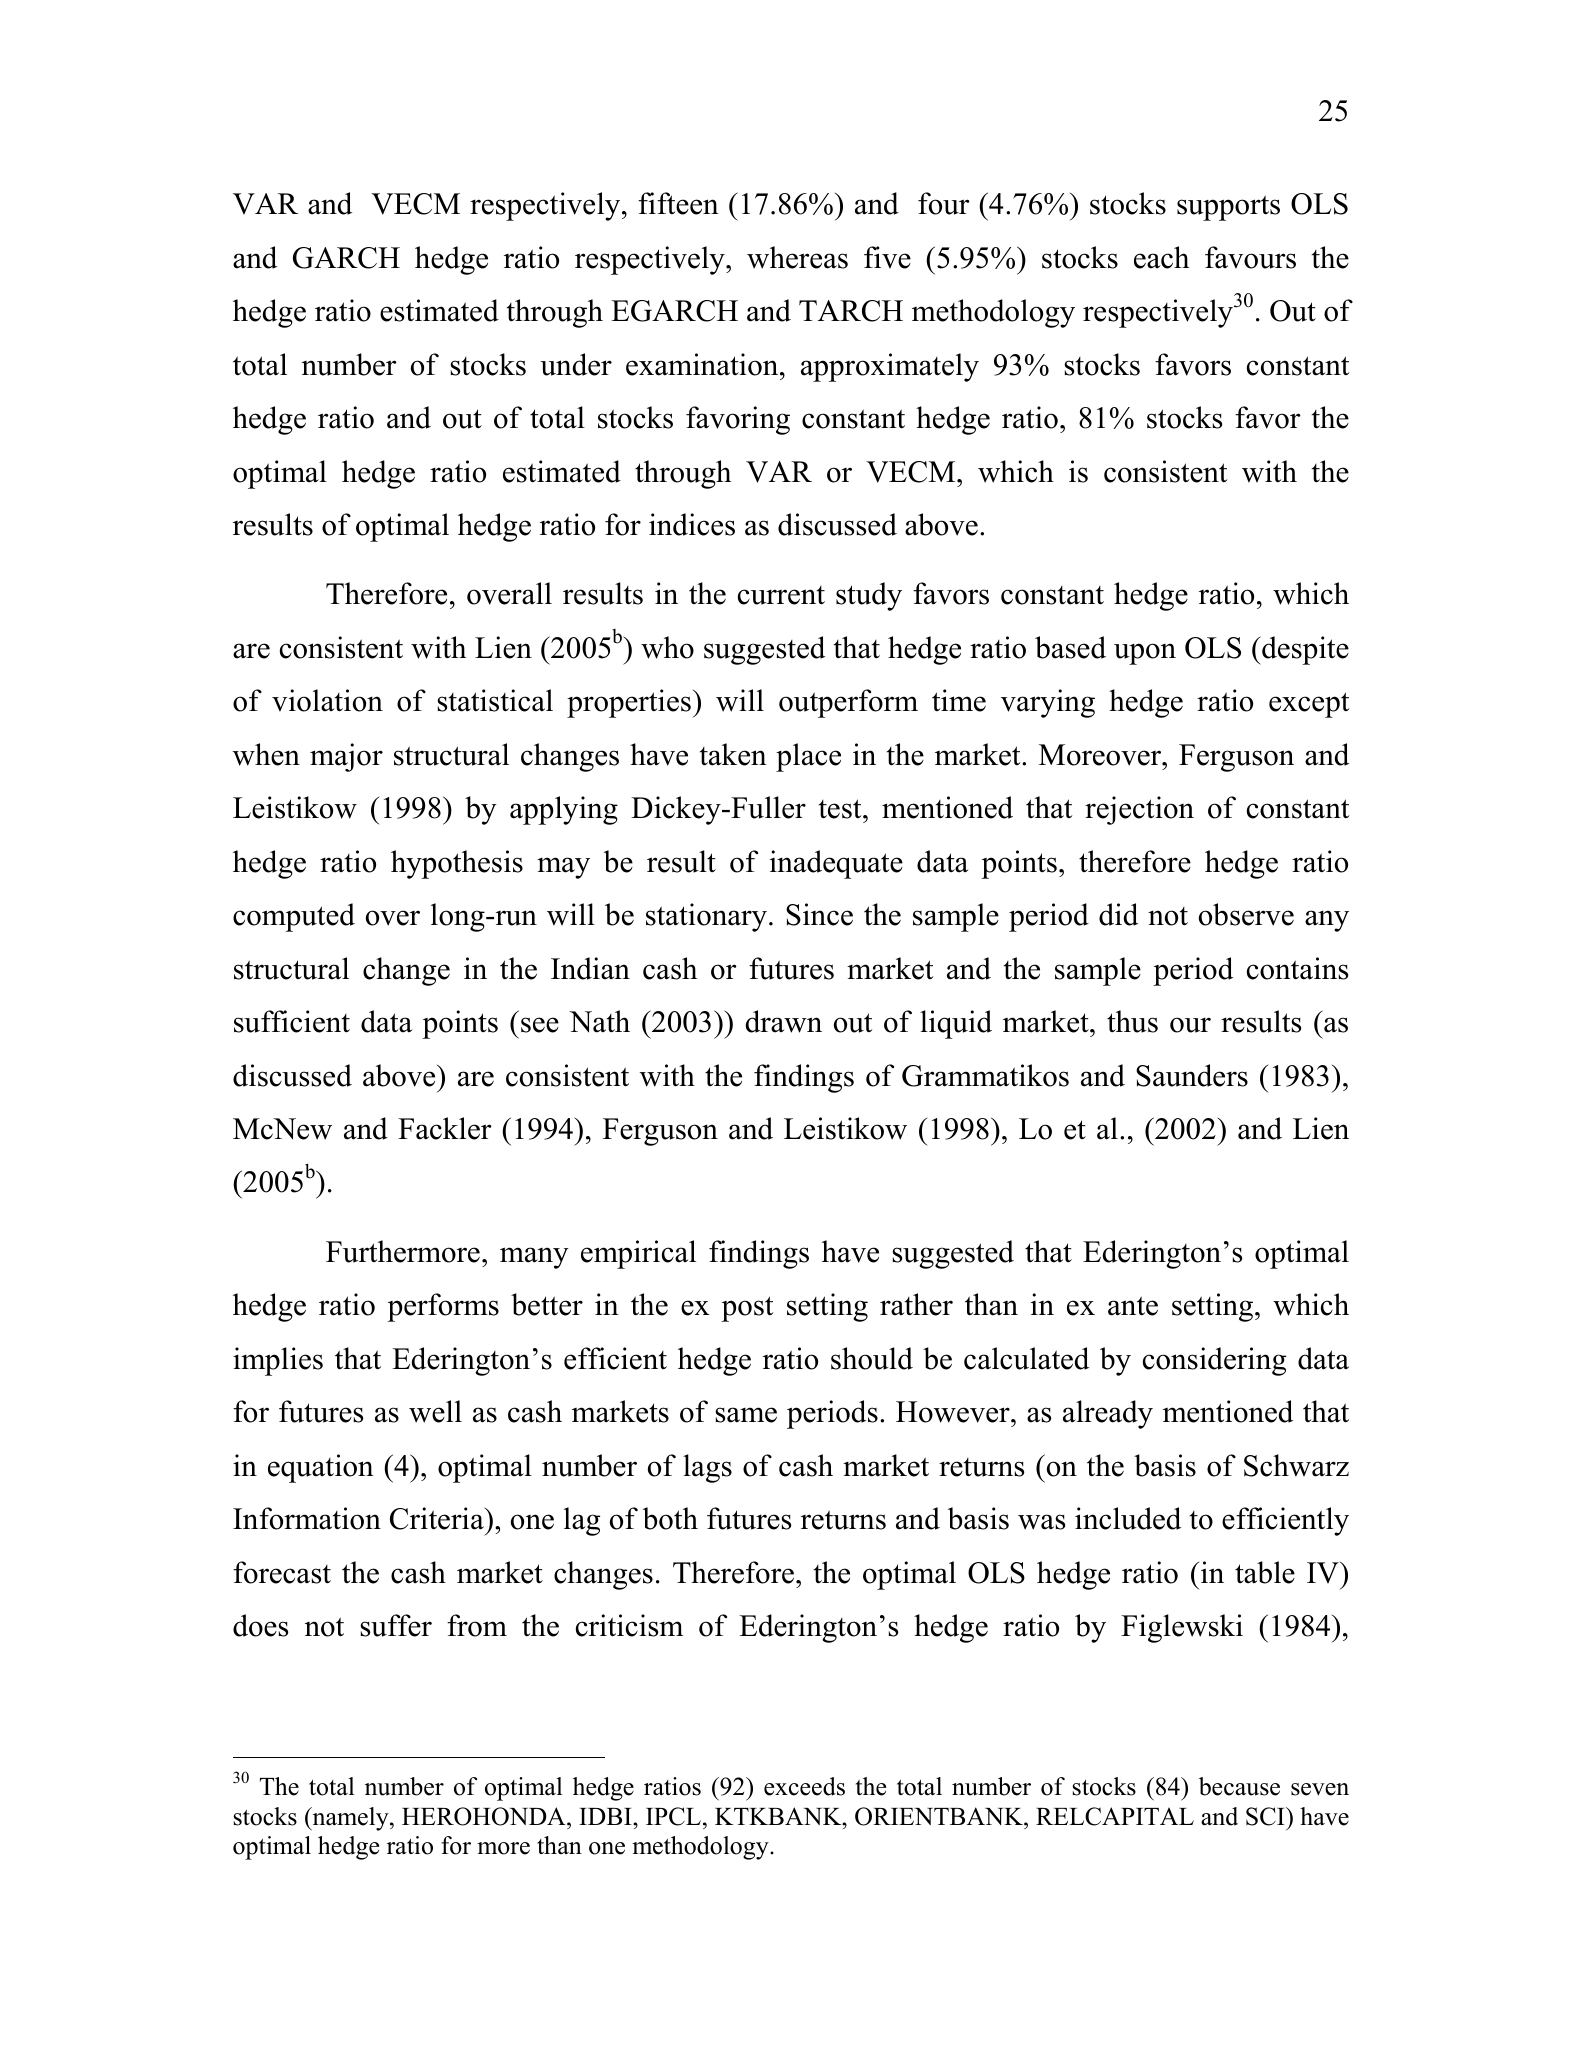  Describe the element at coordinates (292, 1021) in the screenshot. I see `sufficient` at that location.
